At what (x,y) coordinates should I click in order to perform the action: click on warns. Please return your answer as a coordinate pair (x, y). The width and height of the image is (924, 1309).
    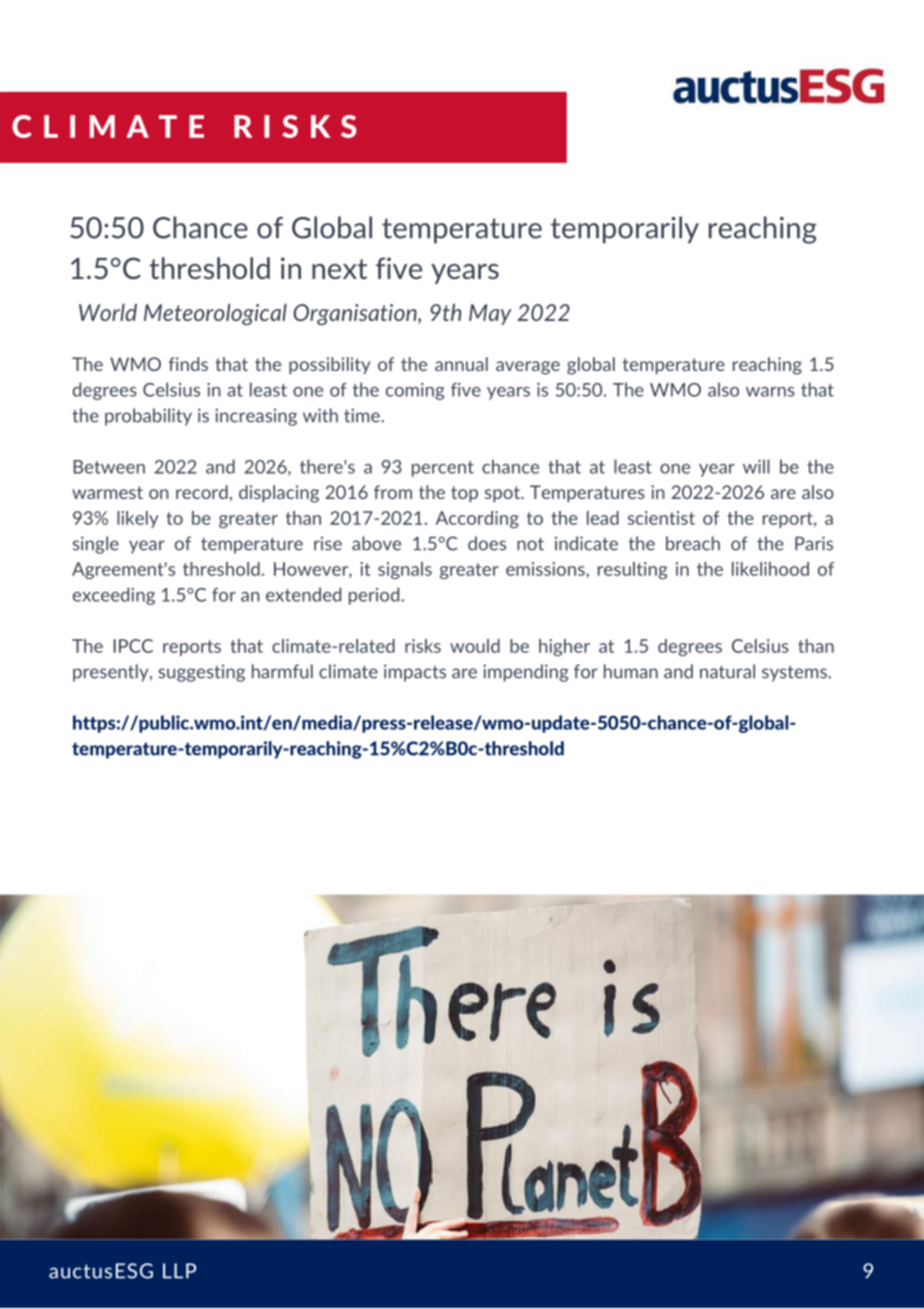
    Looking at the image, I should click on (770, 392).
